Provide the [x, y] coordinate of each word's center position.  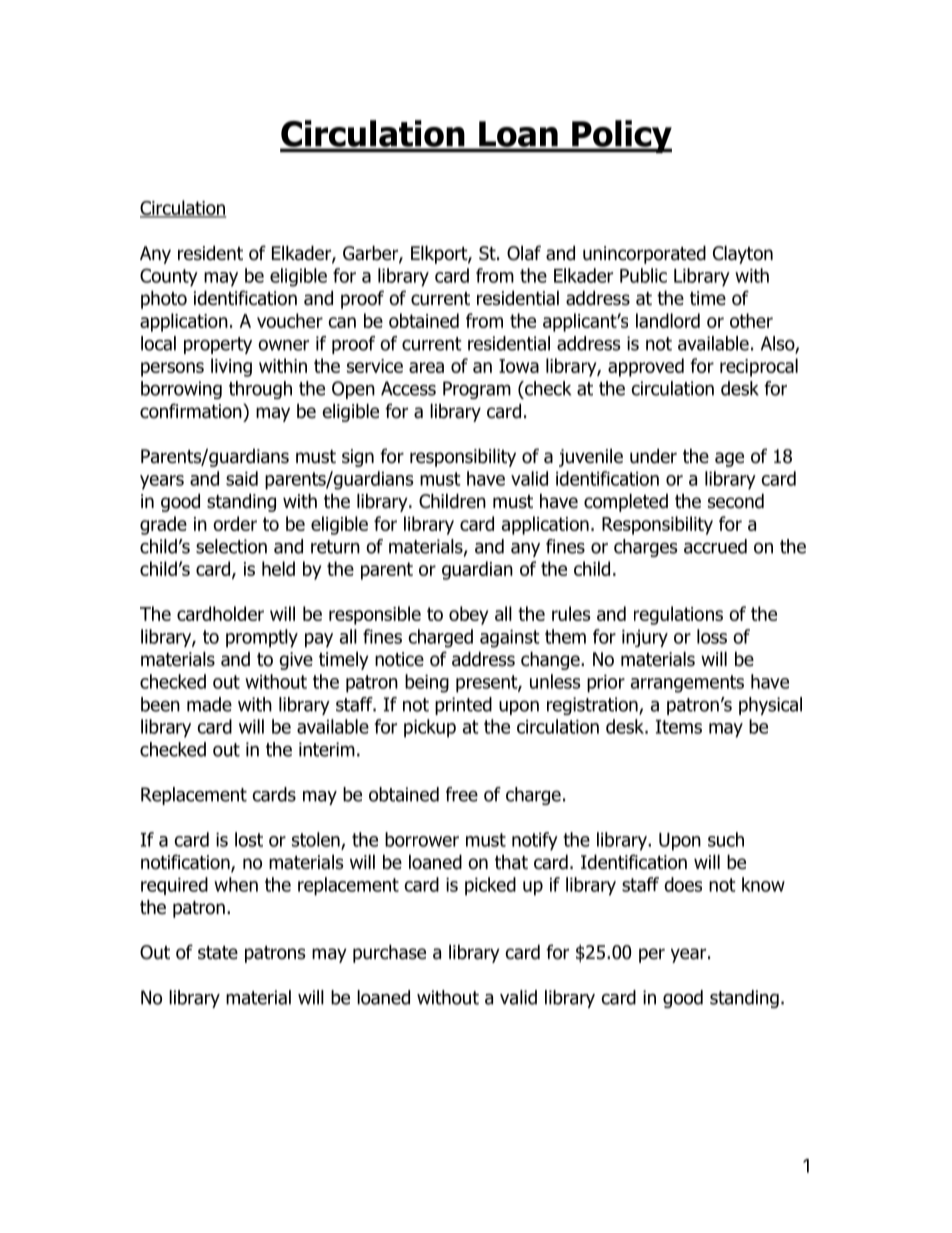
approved [646, 367]
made [209, 704]
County [169, 277]
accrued [715, 546]
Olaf [524, 253]
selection [231, 546]
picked [490, 886]
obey [468, 615]
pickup [430, 728]
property [218, 345]
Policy [621, 136]
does [683, 884]
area [426, 367]
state [218, 953]
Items [679, 727]
